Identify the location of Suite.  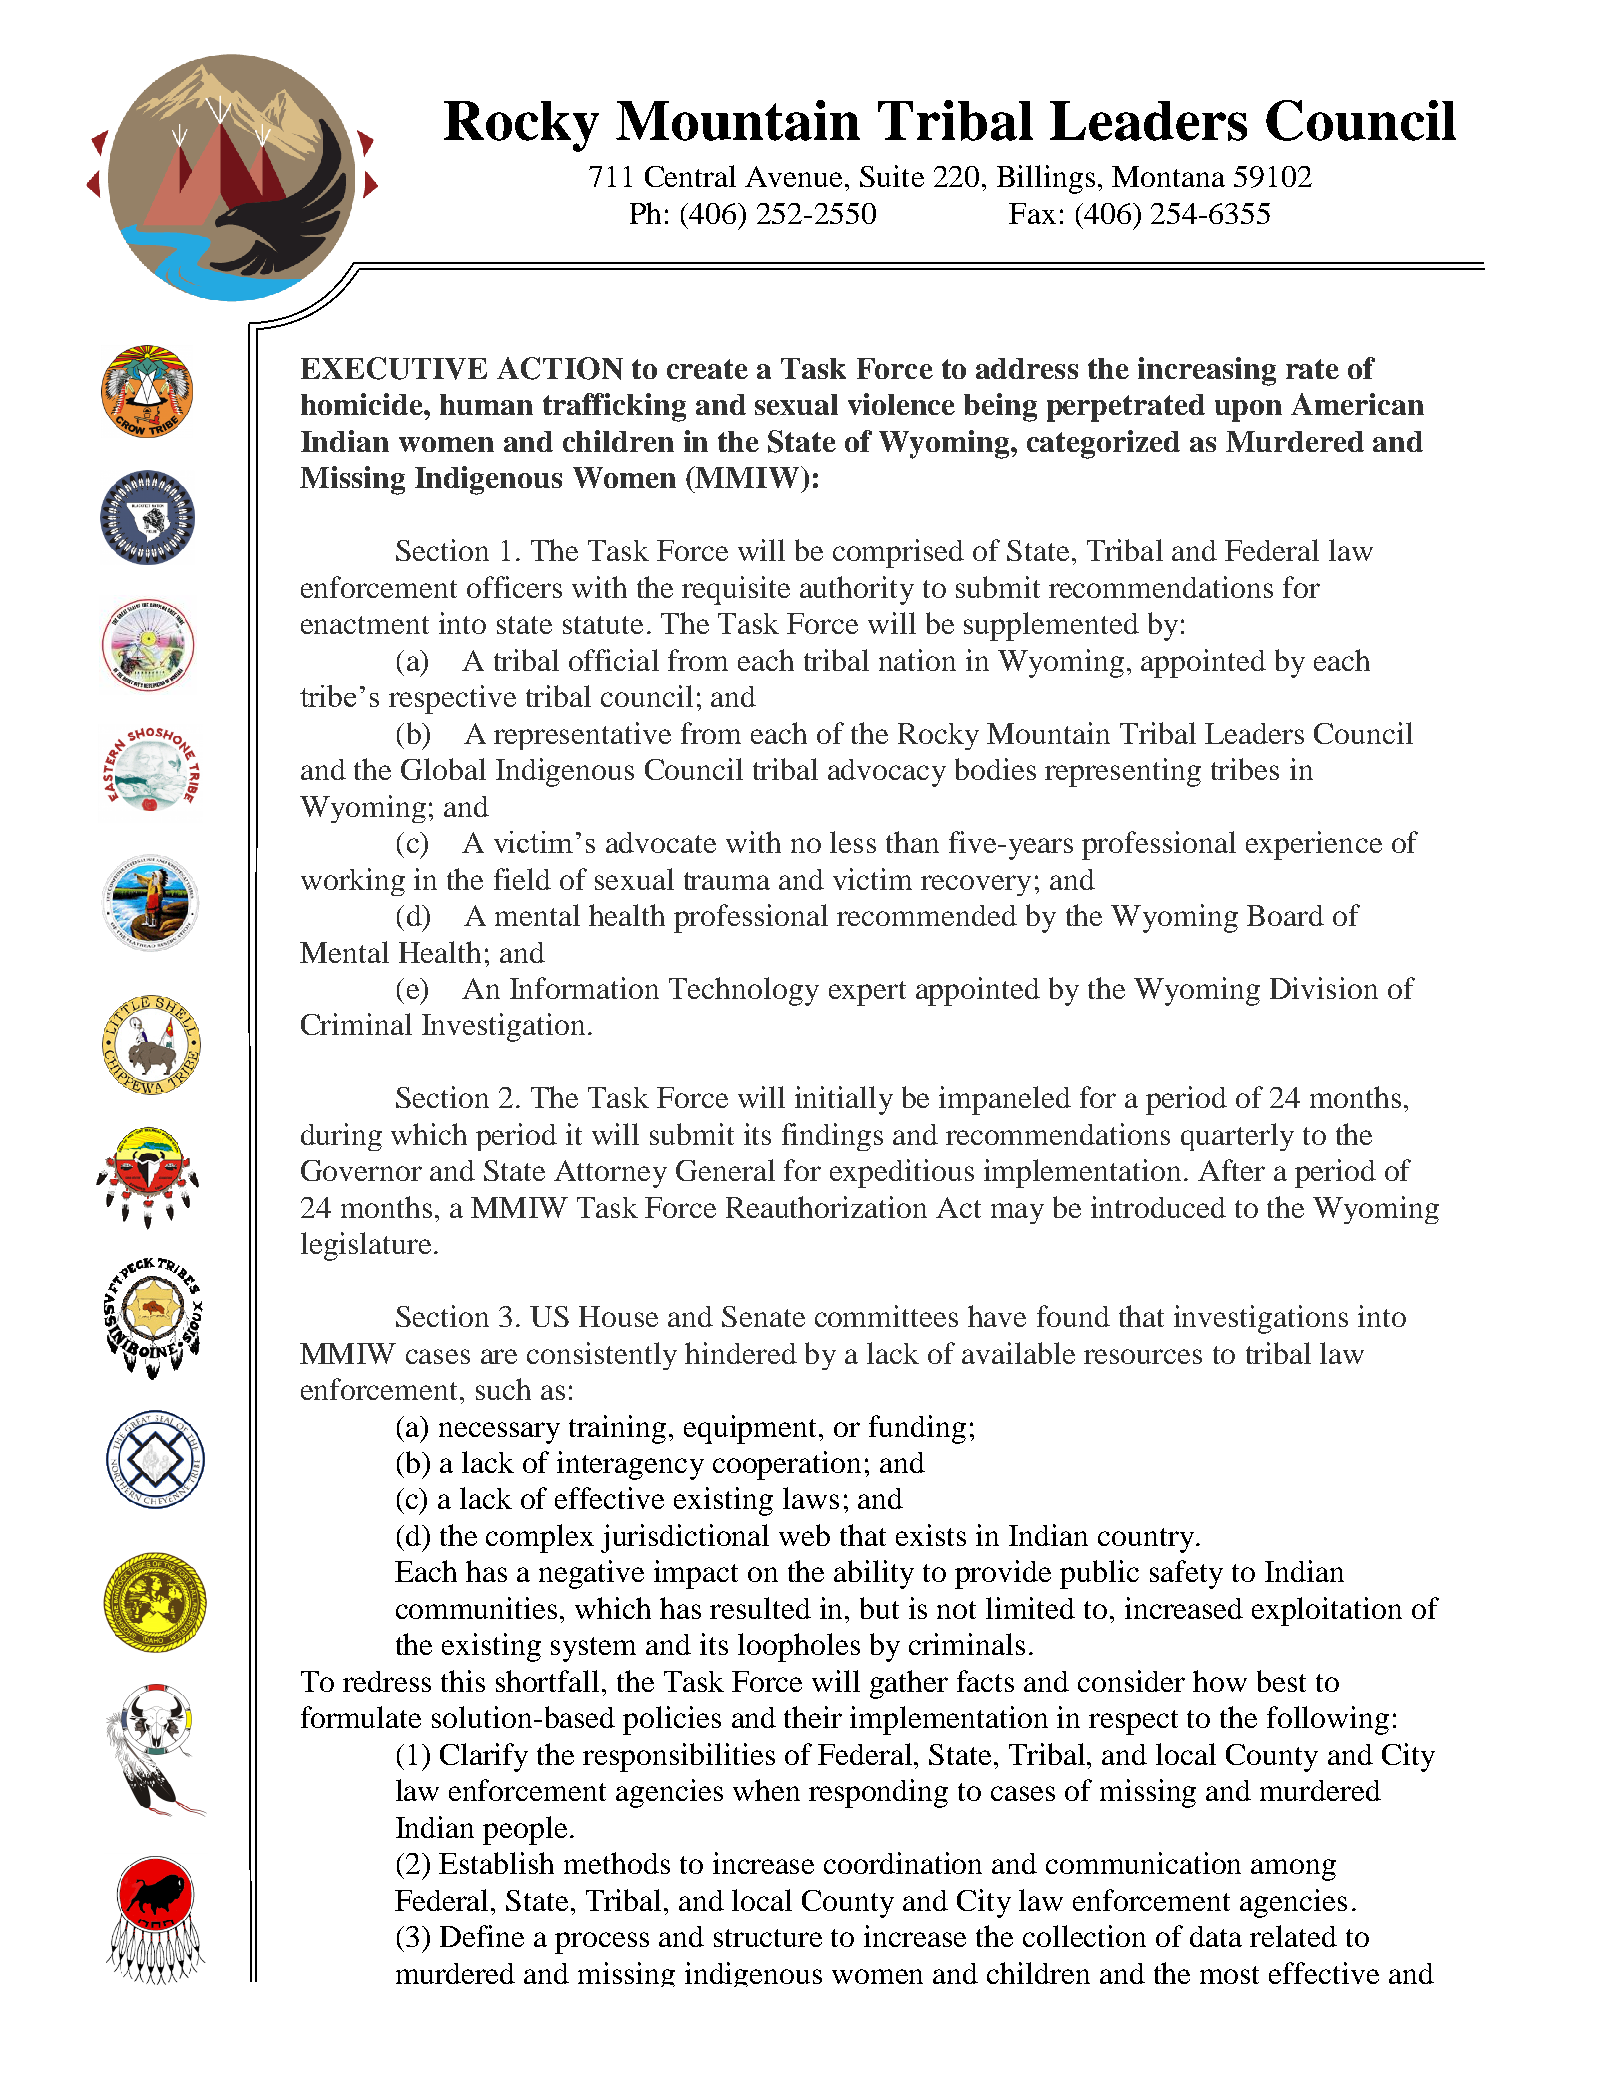
(892, 176).
